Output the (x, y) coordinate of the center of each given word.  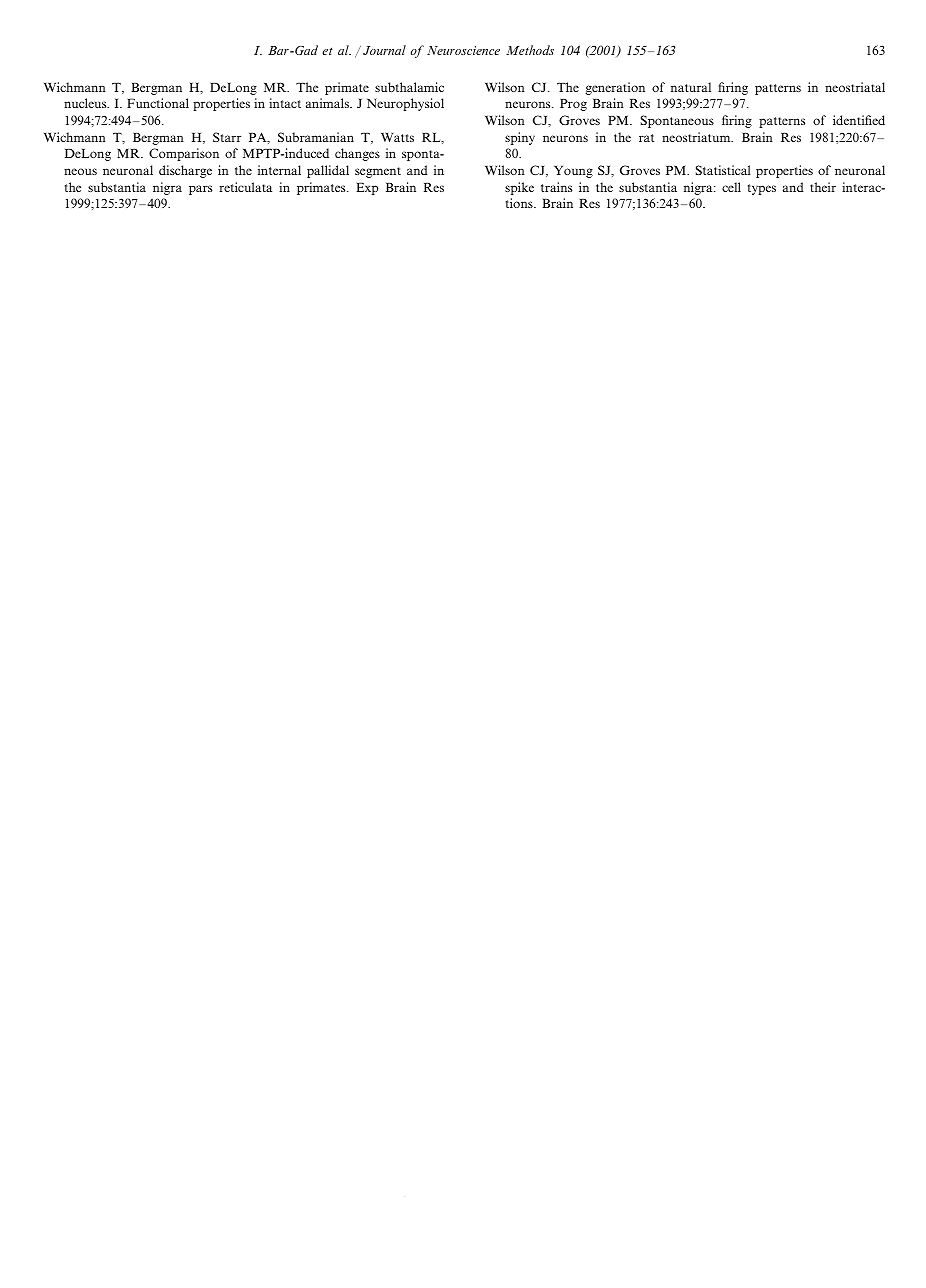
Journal (384, 50)
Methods (530, 50)
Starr (227, 137)
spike (519, 188)
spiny (520, 138)
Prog (573, 105)
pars (200, 190)
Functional (158, 103)
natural (691, 87)
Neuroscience (463, 50)
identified (859, 120)
